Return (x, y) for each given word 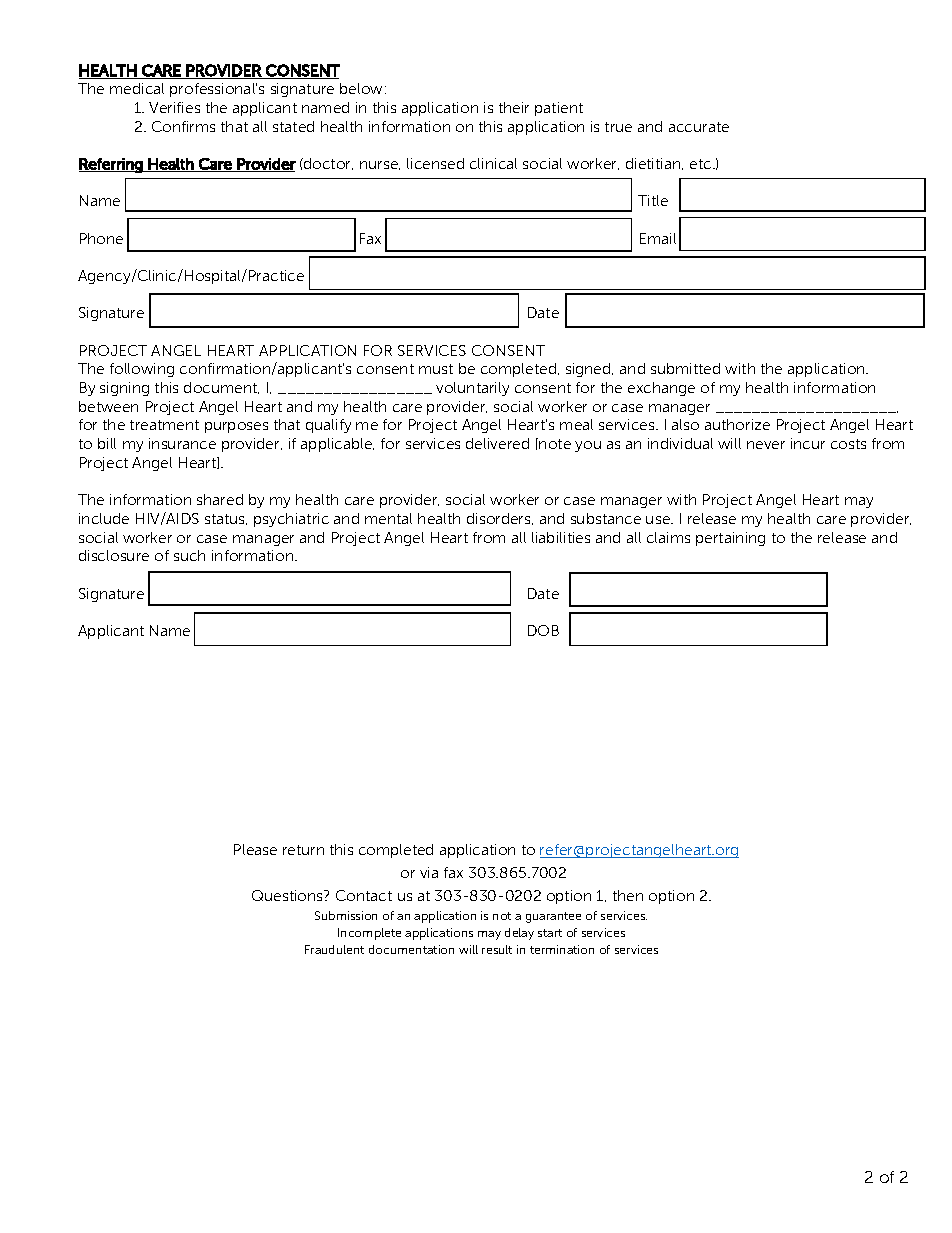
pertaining (730, 539)
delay (519, 934)
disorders (500, 519)
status (226, 519)
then (628, 895)
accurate (699, 127)
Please (255, 849)
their (514, 107)
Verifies (174, 107)
